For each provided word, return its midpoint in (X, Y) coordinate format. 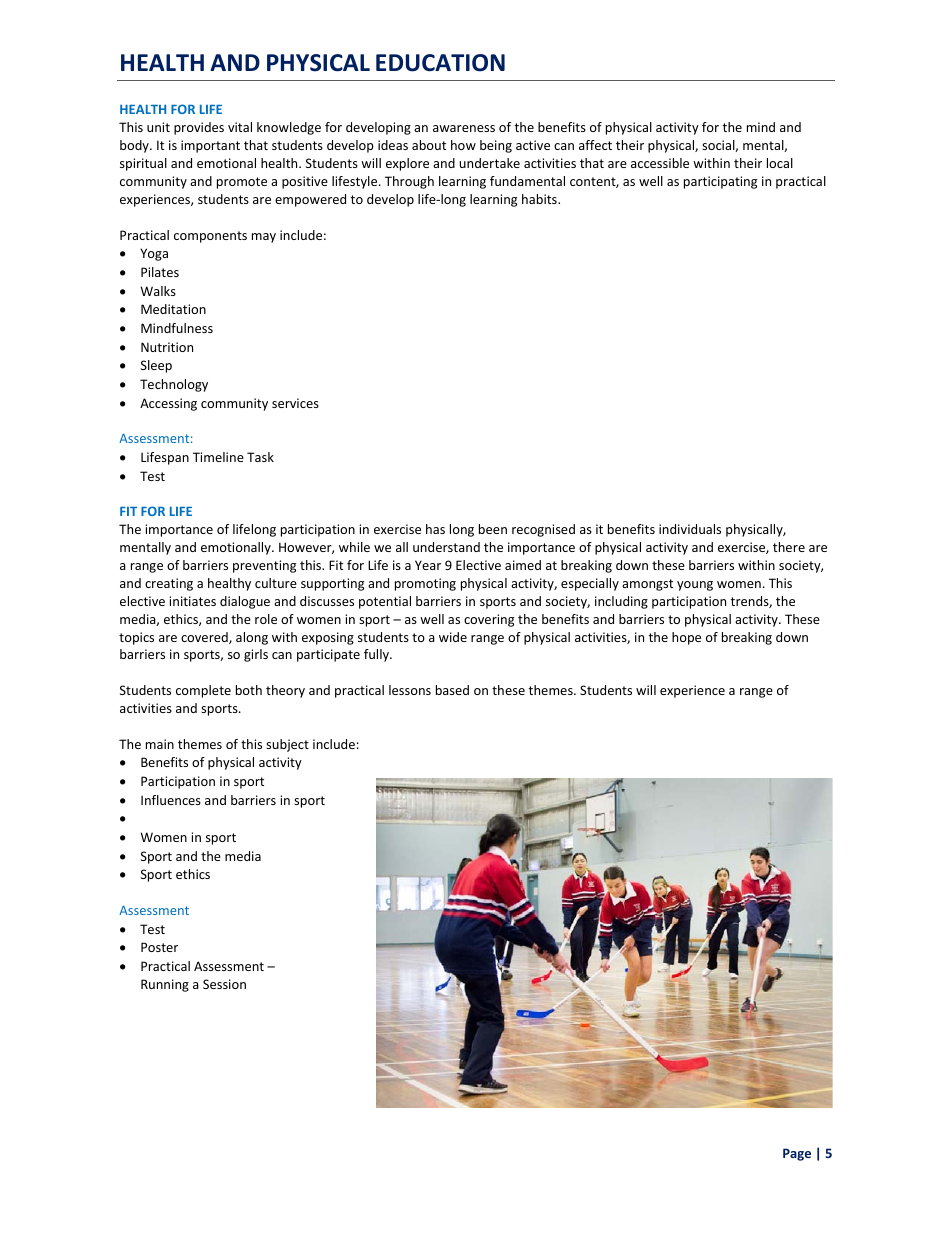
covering (489, 620)
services (295, 403)
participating (720, 182)
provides (199, 128)
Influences (171, 800)
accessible (660, 163)
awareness (464, 128)
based (452, 690)
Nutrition (167, 347)
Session (224, 984)
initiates (192, 601)
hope (686, 638)
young (695, 586)
